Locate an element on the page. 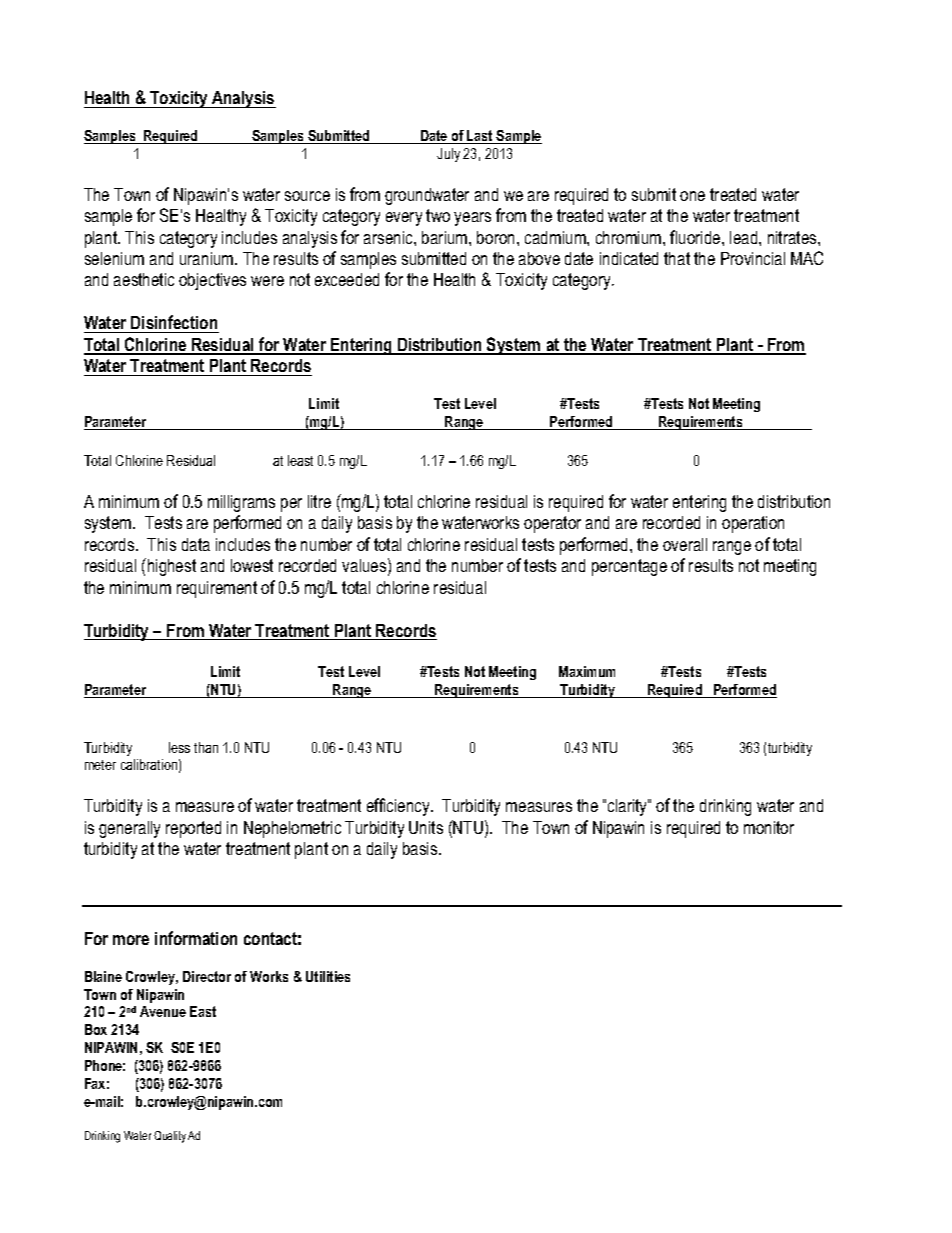 The image size is (952, 1233). Quality is located at coordinates (170, 1137).
